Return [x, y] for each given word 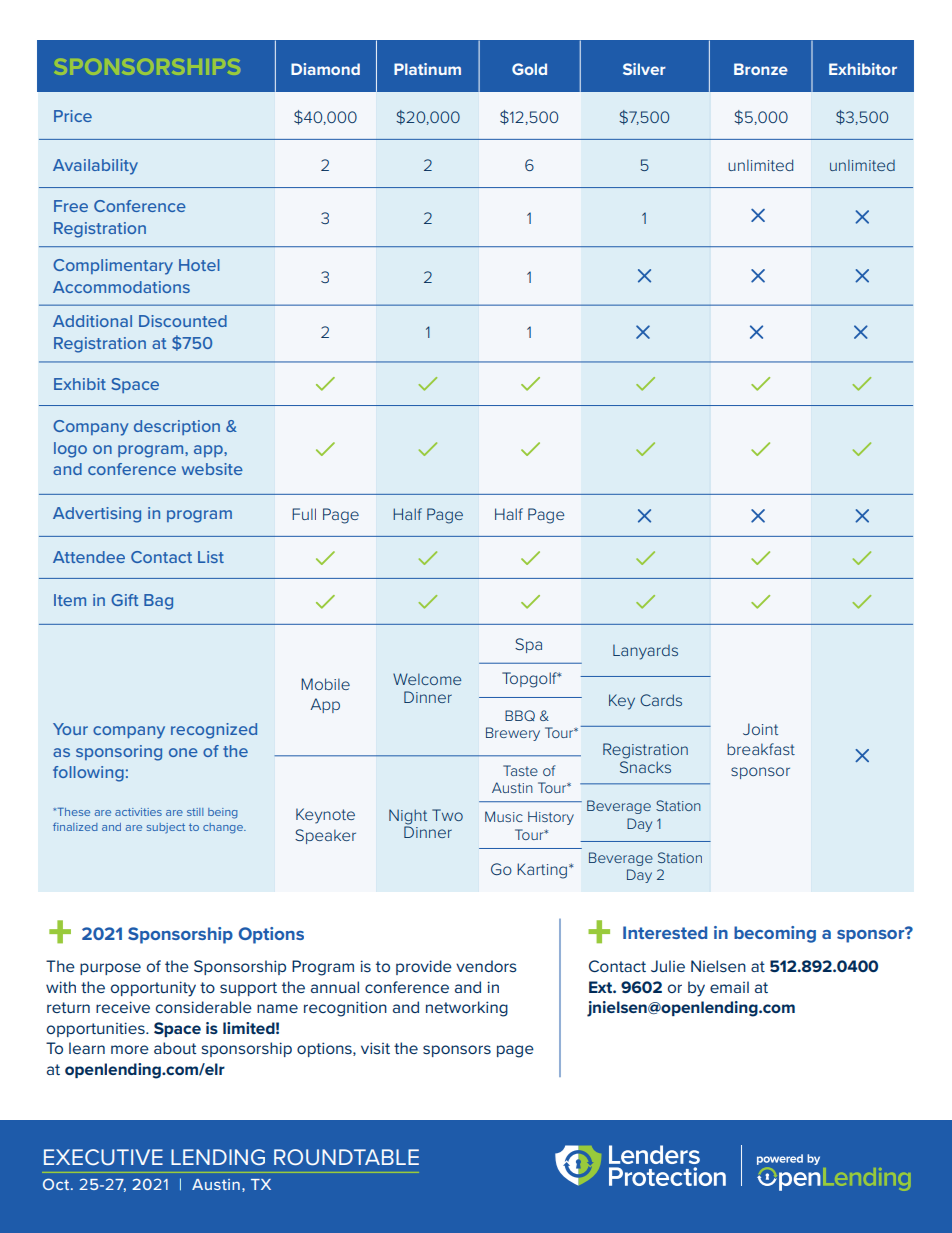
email [729, 987]
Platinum [427, 69]
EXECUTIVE [103, 1157]
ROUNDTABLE [346, 1157]
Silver [644, 69]
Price [73, 116]
